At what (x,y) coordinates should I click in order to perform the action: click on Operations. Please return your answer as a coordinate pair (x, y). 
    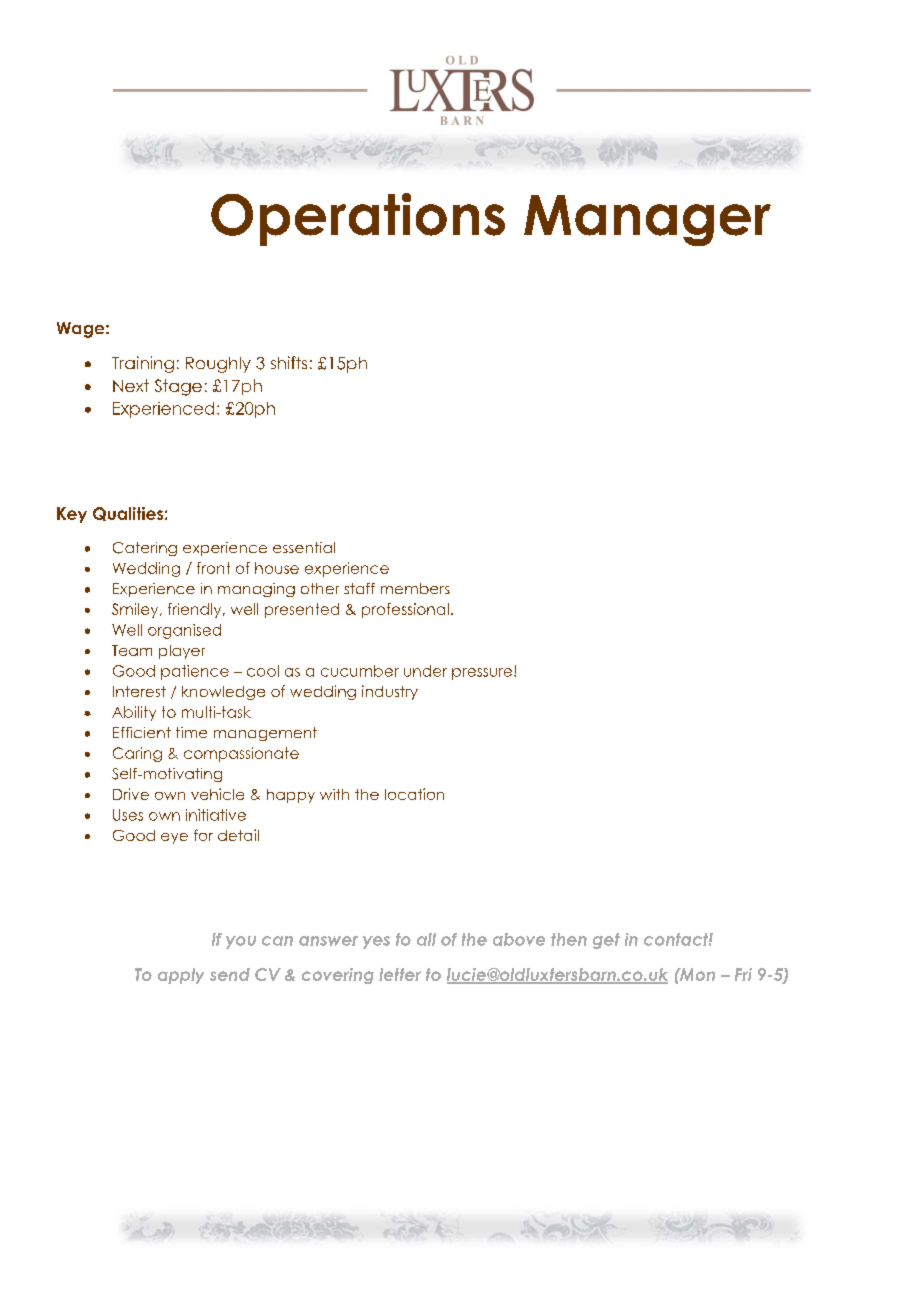
    Looking at the image, I should click on (358, 219).
